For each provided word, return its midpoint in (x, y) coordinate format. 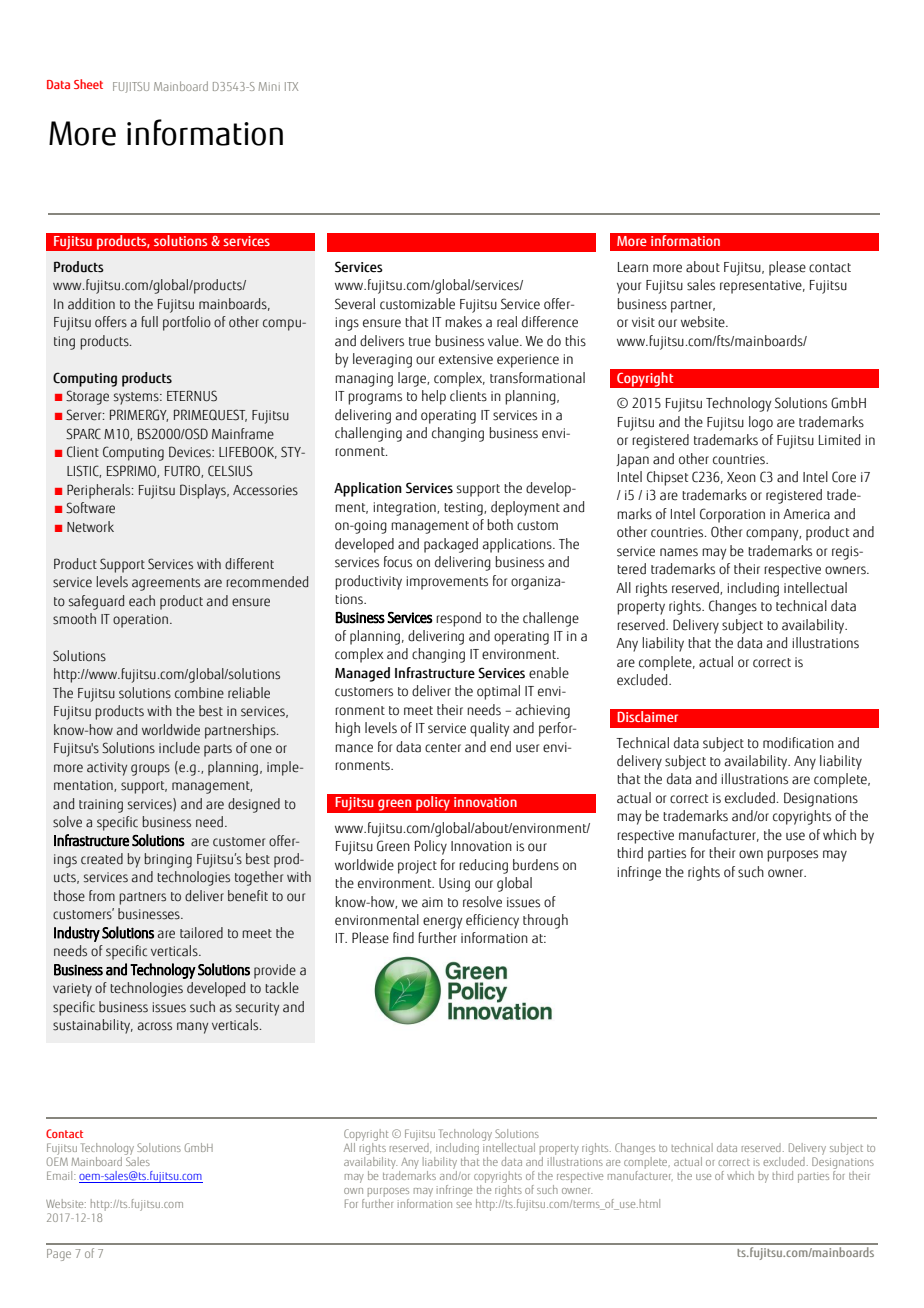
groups (150, 770)
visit (643, 322)
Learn (633, 267)
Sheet (88, 84)
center (443, 748)
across (155, 1026)
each (142, 601)
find (403, 938)
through (545, 921)
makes (463, 322)
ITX (291, 86)
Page (59, 1255)
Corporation (732, 515)
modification (798, 743)
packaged (451, 545)
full (150, 322)
